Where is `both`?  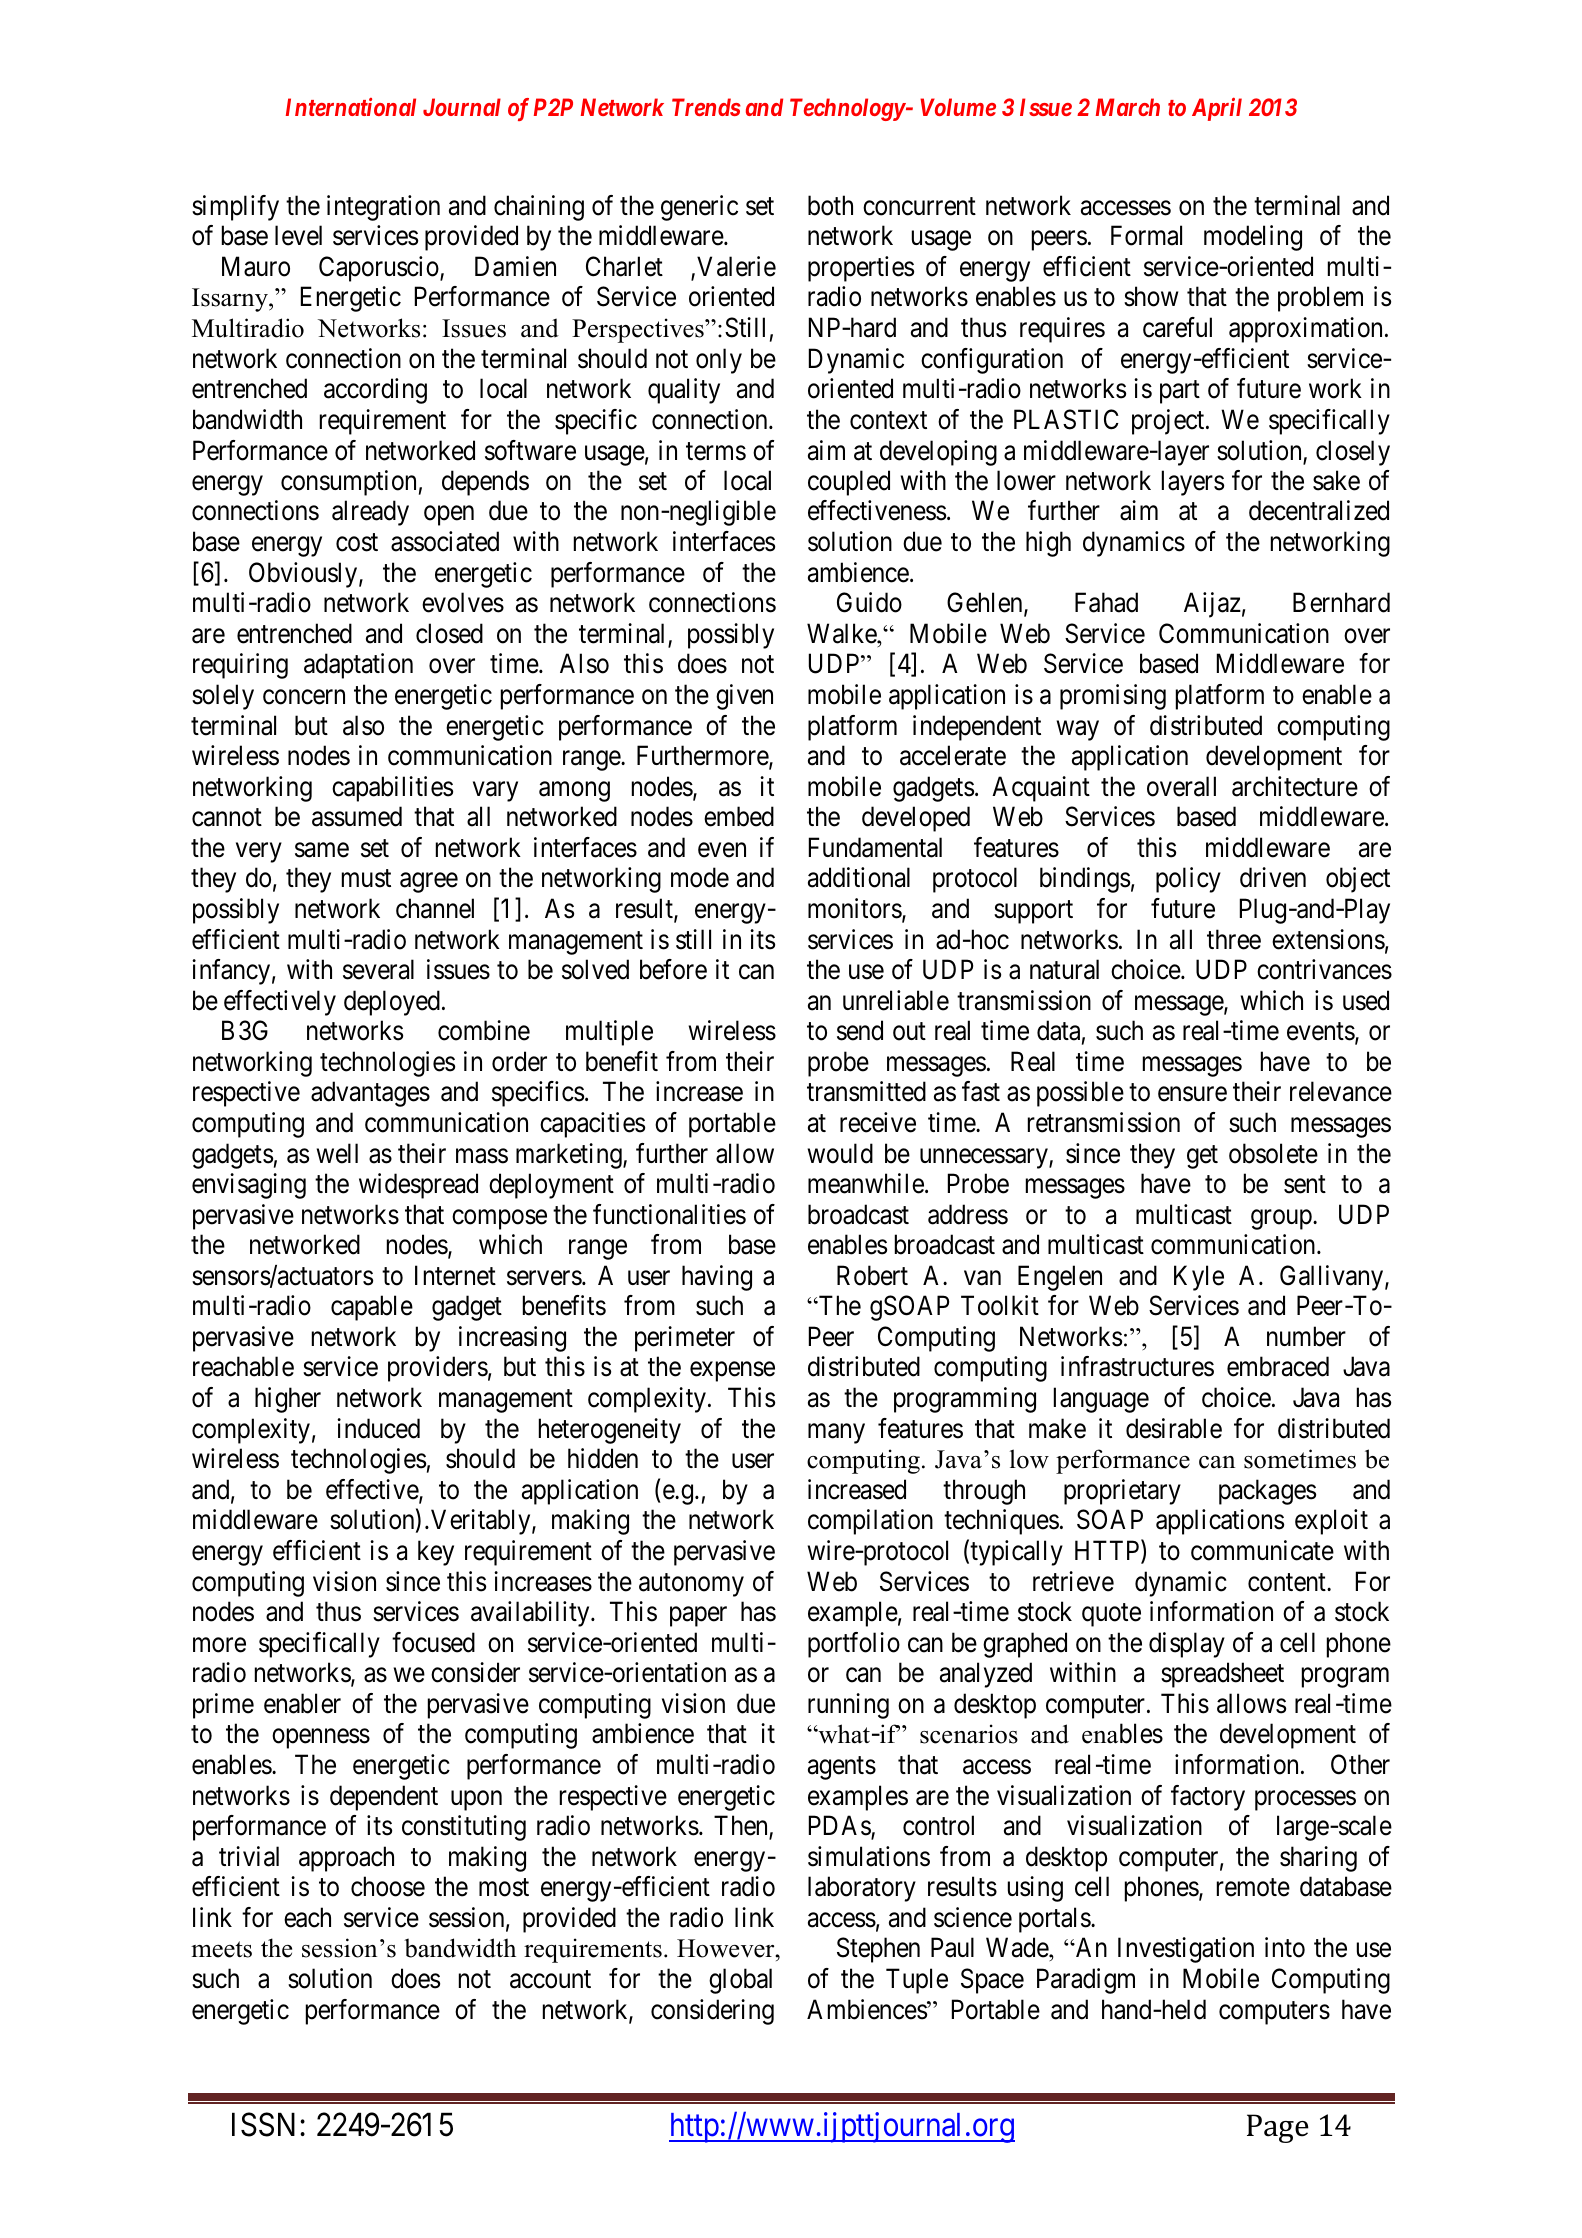 both is located at coordinates (830, 205).
